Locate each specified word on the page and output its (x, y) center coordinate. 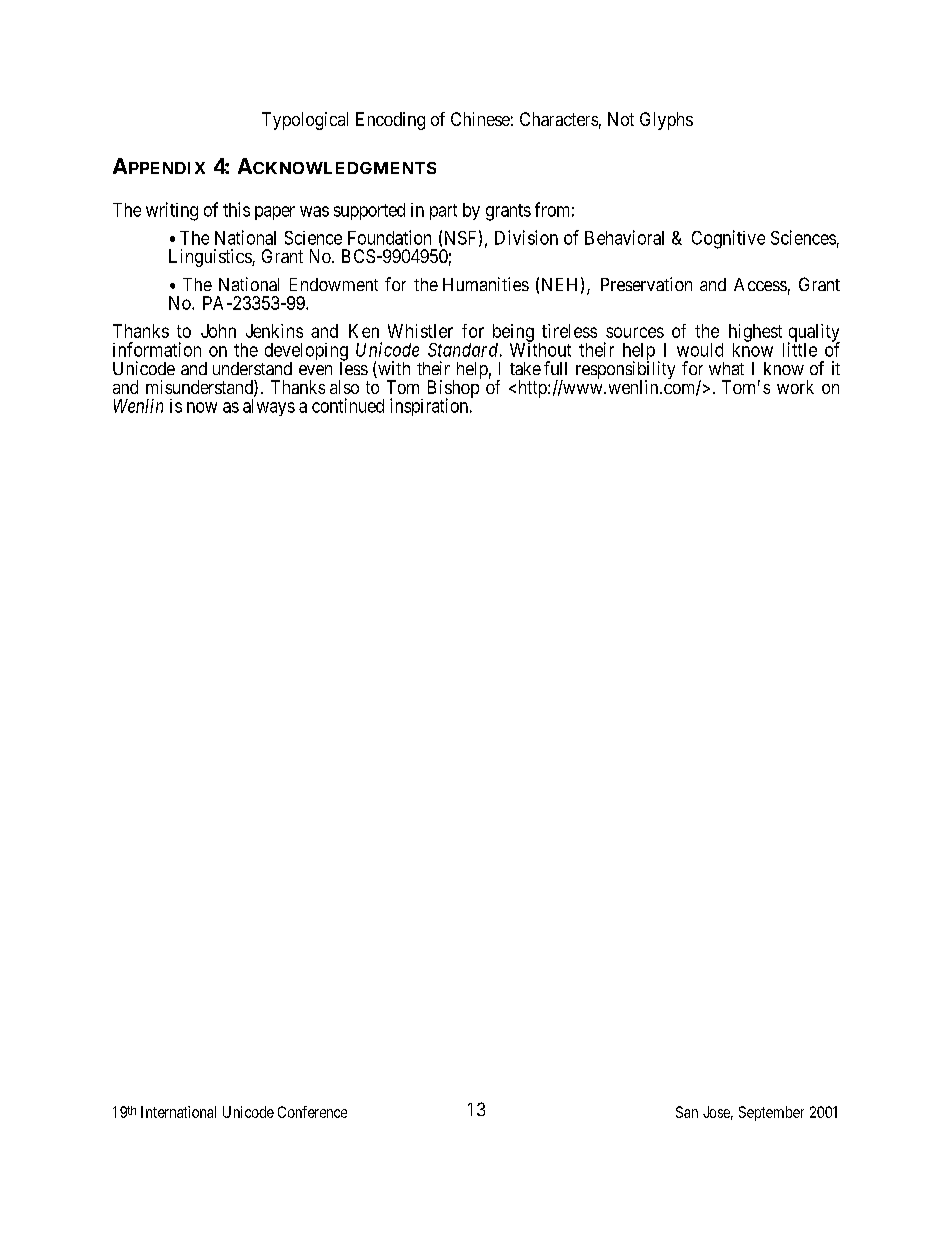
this (236, 209)
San (687, 1112)
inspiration (430, 407)
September (771, 1113)
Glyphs (666, 121)
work (795, 387)
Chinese (480, 119)
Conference (312, 1112)
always (269, 407)
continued (348, 405)
